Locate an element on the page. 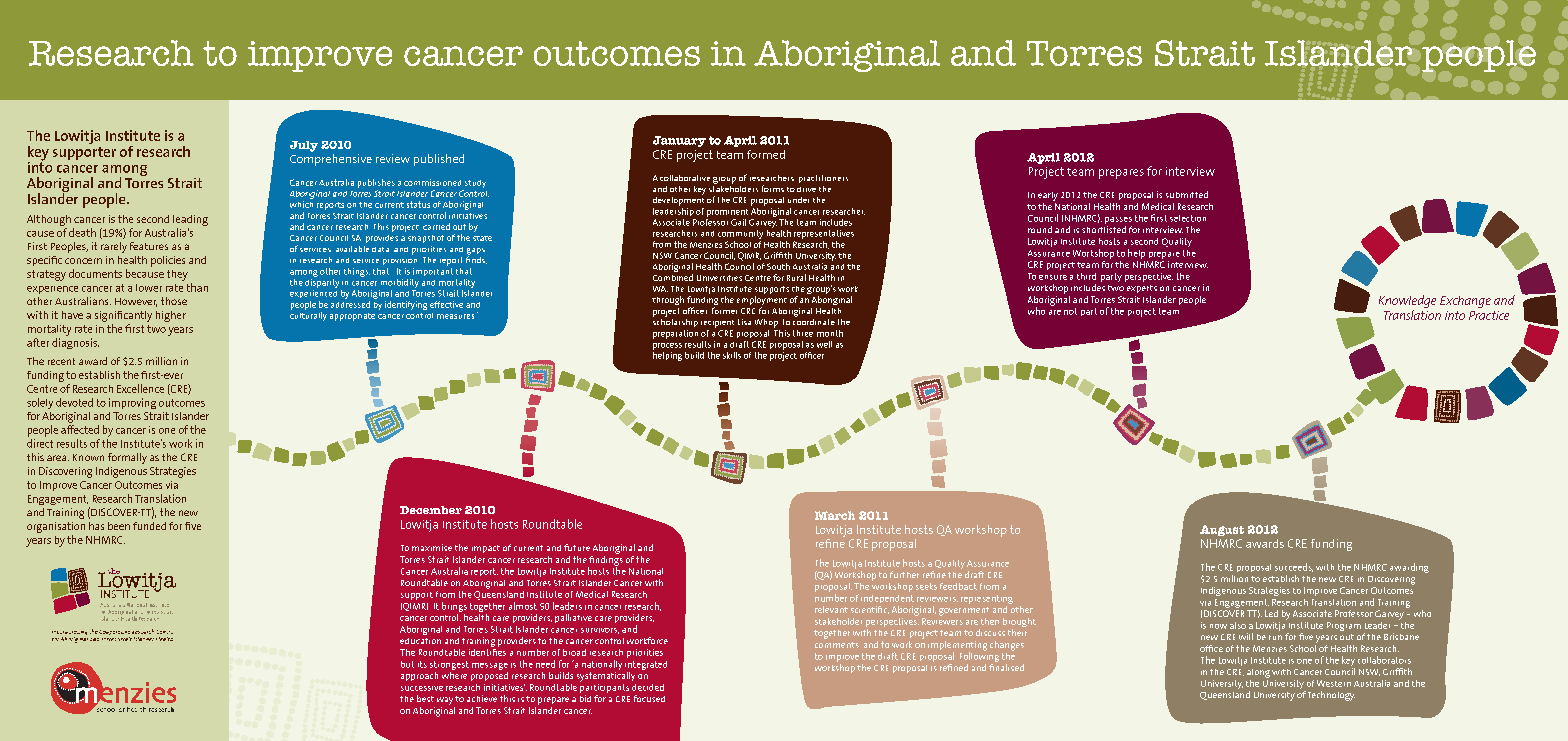 This document has width=1568, height=741. July is located at coordinates (304, 146).
